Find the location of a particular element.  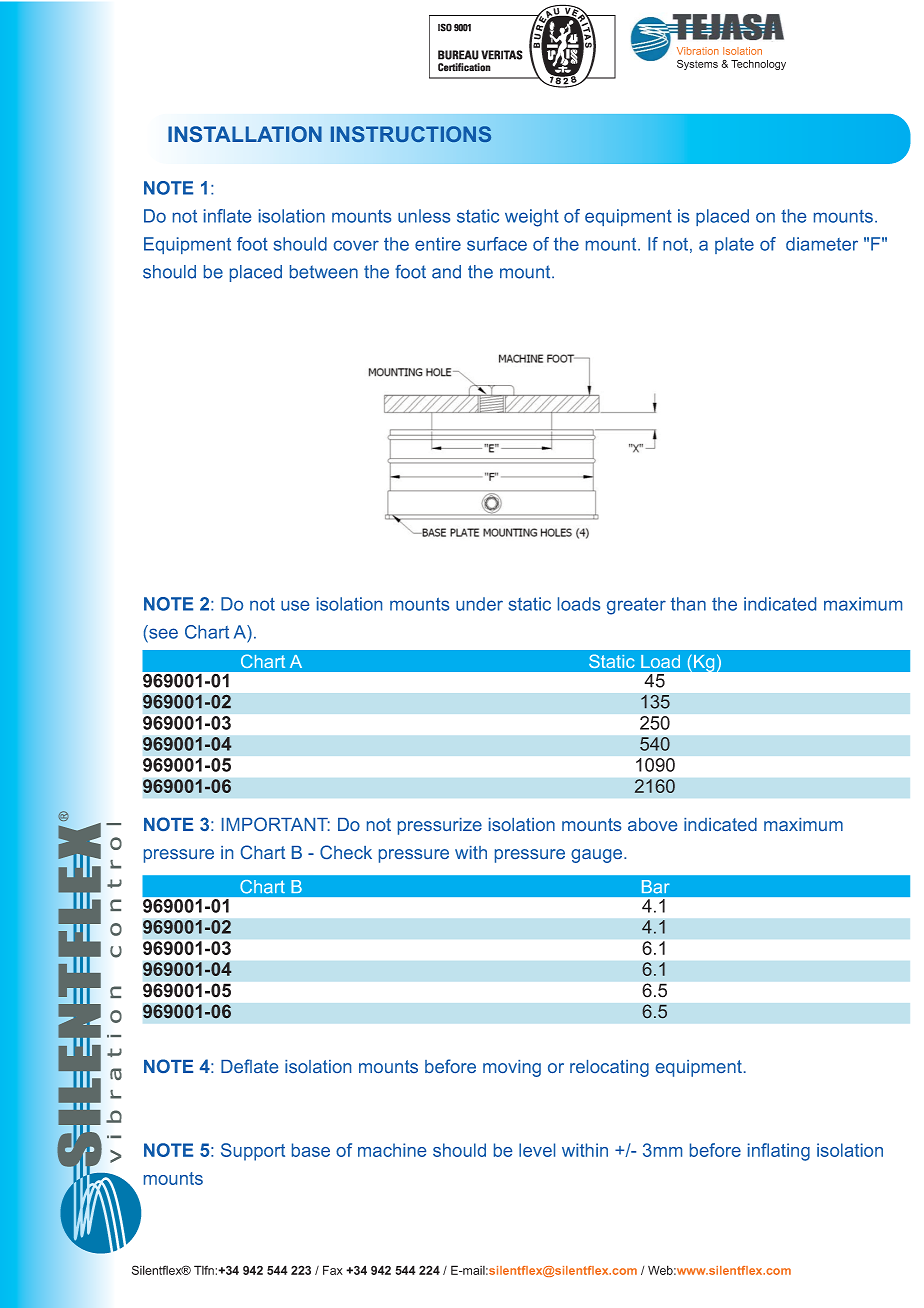

above is located at coordinates (652, 824).
